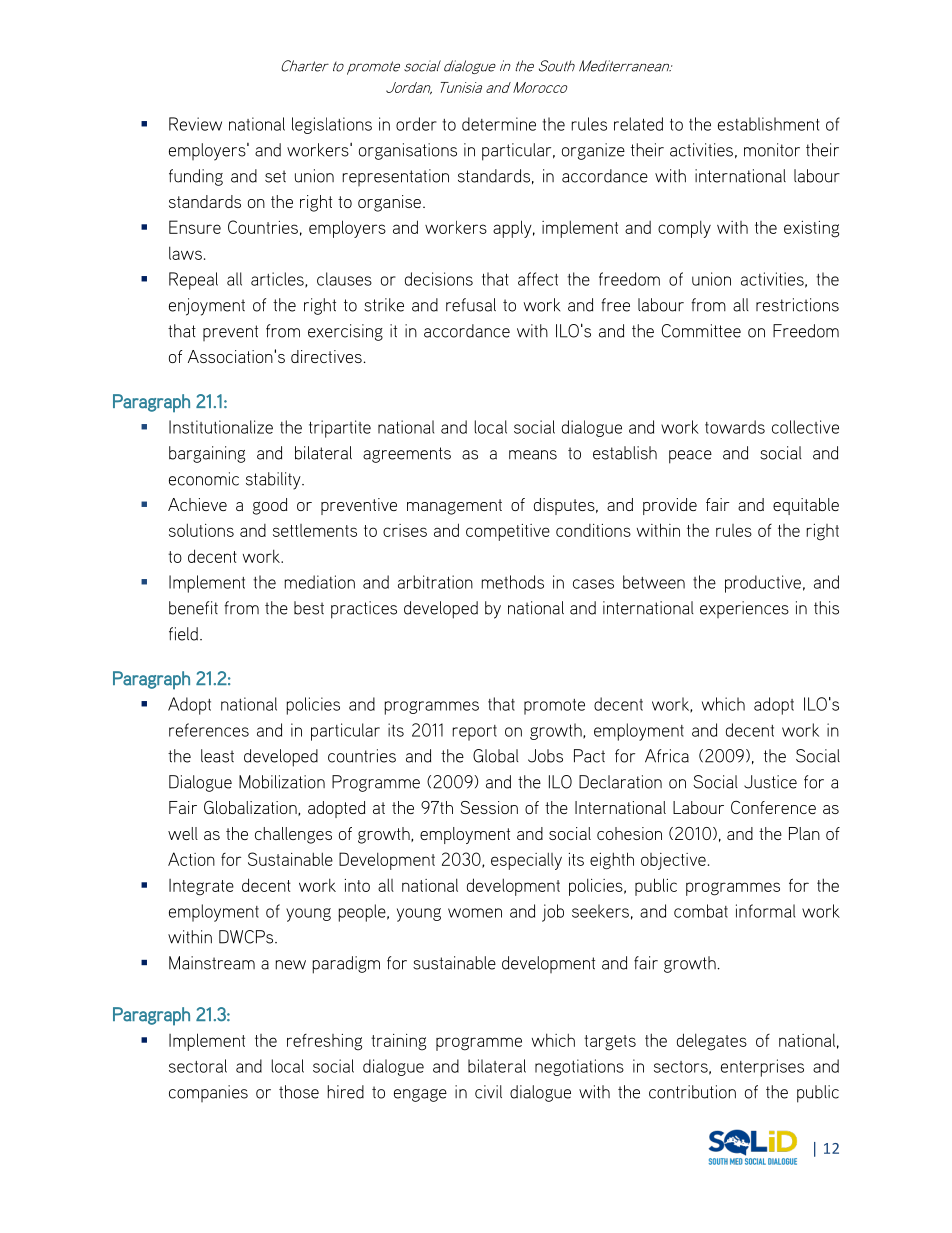 This document has height=1233, width=952. What do you see at coordinates (488, 1092) in the document?
I see `civil` at bounding box center [488, 1092].
